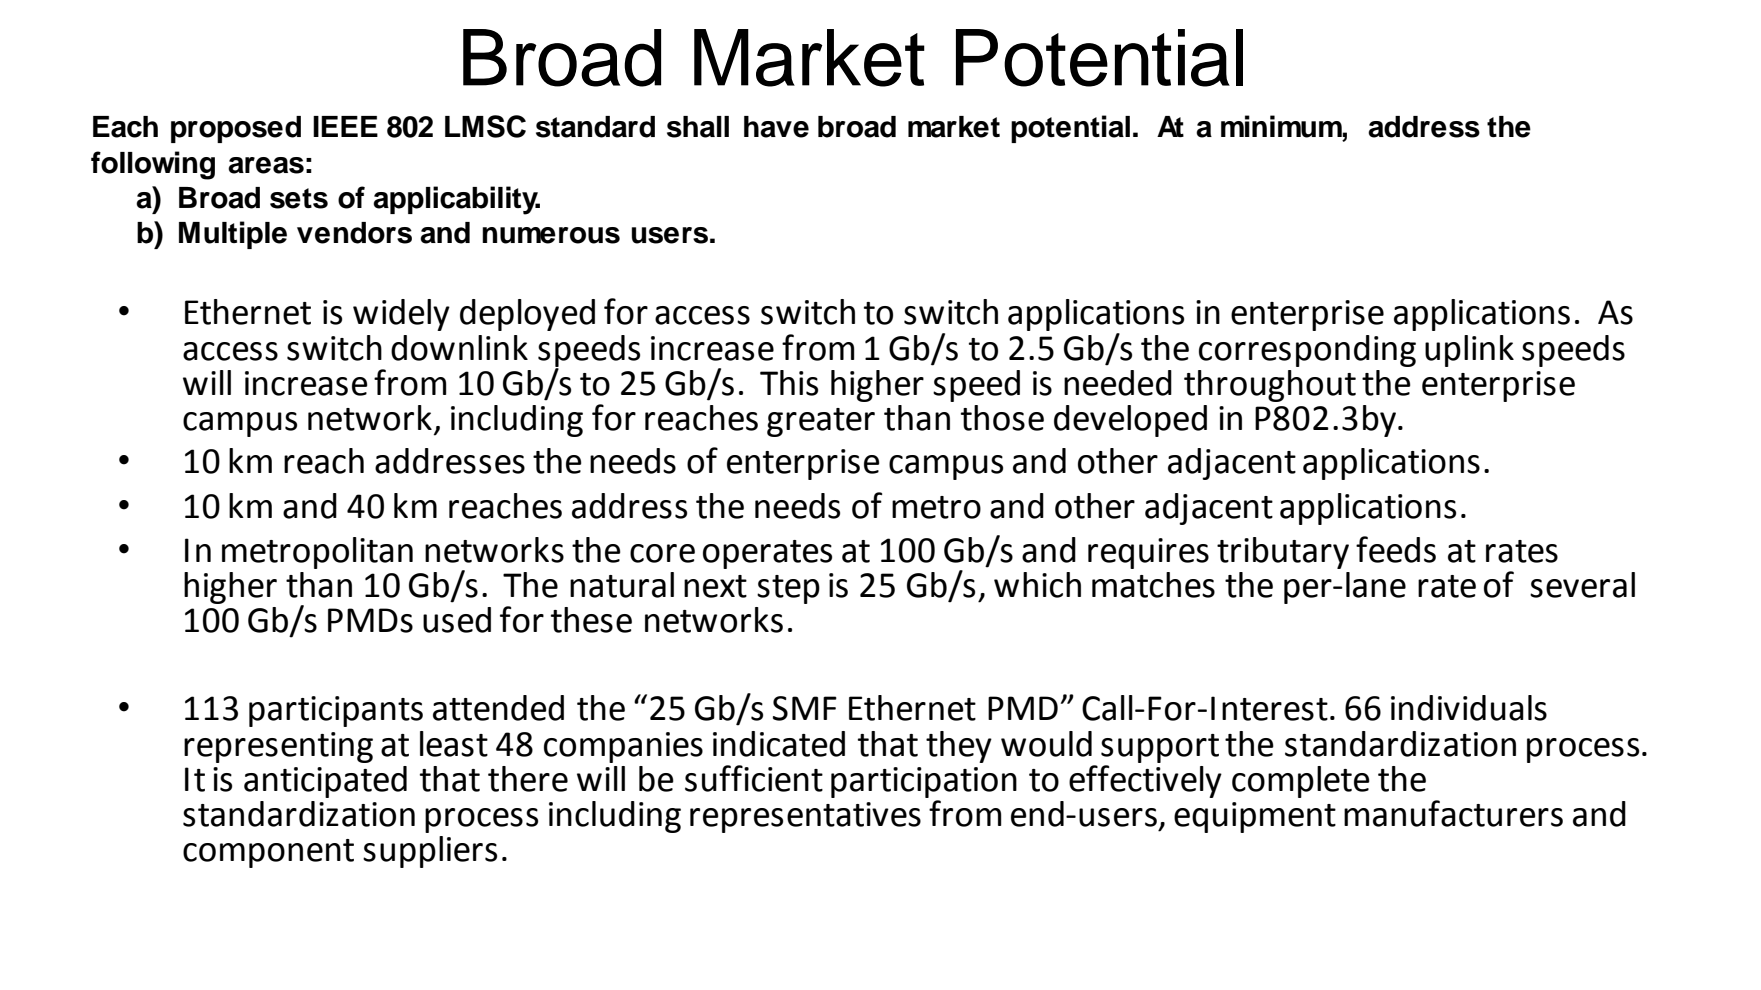  What do you see at coordinates (345, 126) in the screenshot?
I see `IEEE` at bounding box center [345, 126].
